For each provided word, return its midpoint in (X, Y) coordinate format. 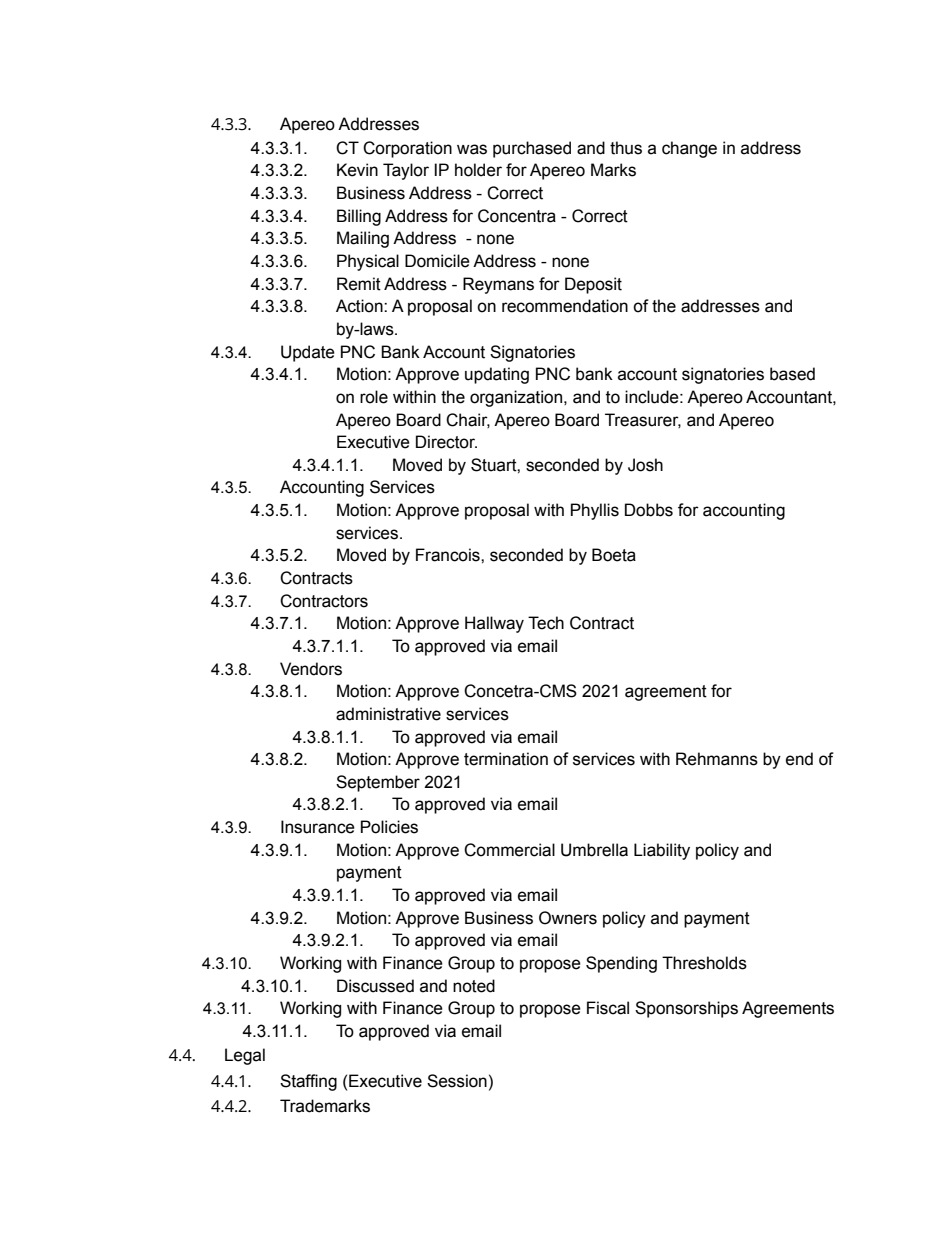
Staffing (308, 1082)
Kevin (357, 170)
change (689, 149)
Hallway (494, 624)
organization (516, 398)
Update (308, 353)
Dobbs (649, 510)
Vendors (311, 669)
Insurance (318, 827)
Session (457, 1081)
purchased (532, 149)
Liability (662, 851)
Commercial (509, 850)
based (792, 374)
